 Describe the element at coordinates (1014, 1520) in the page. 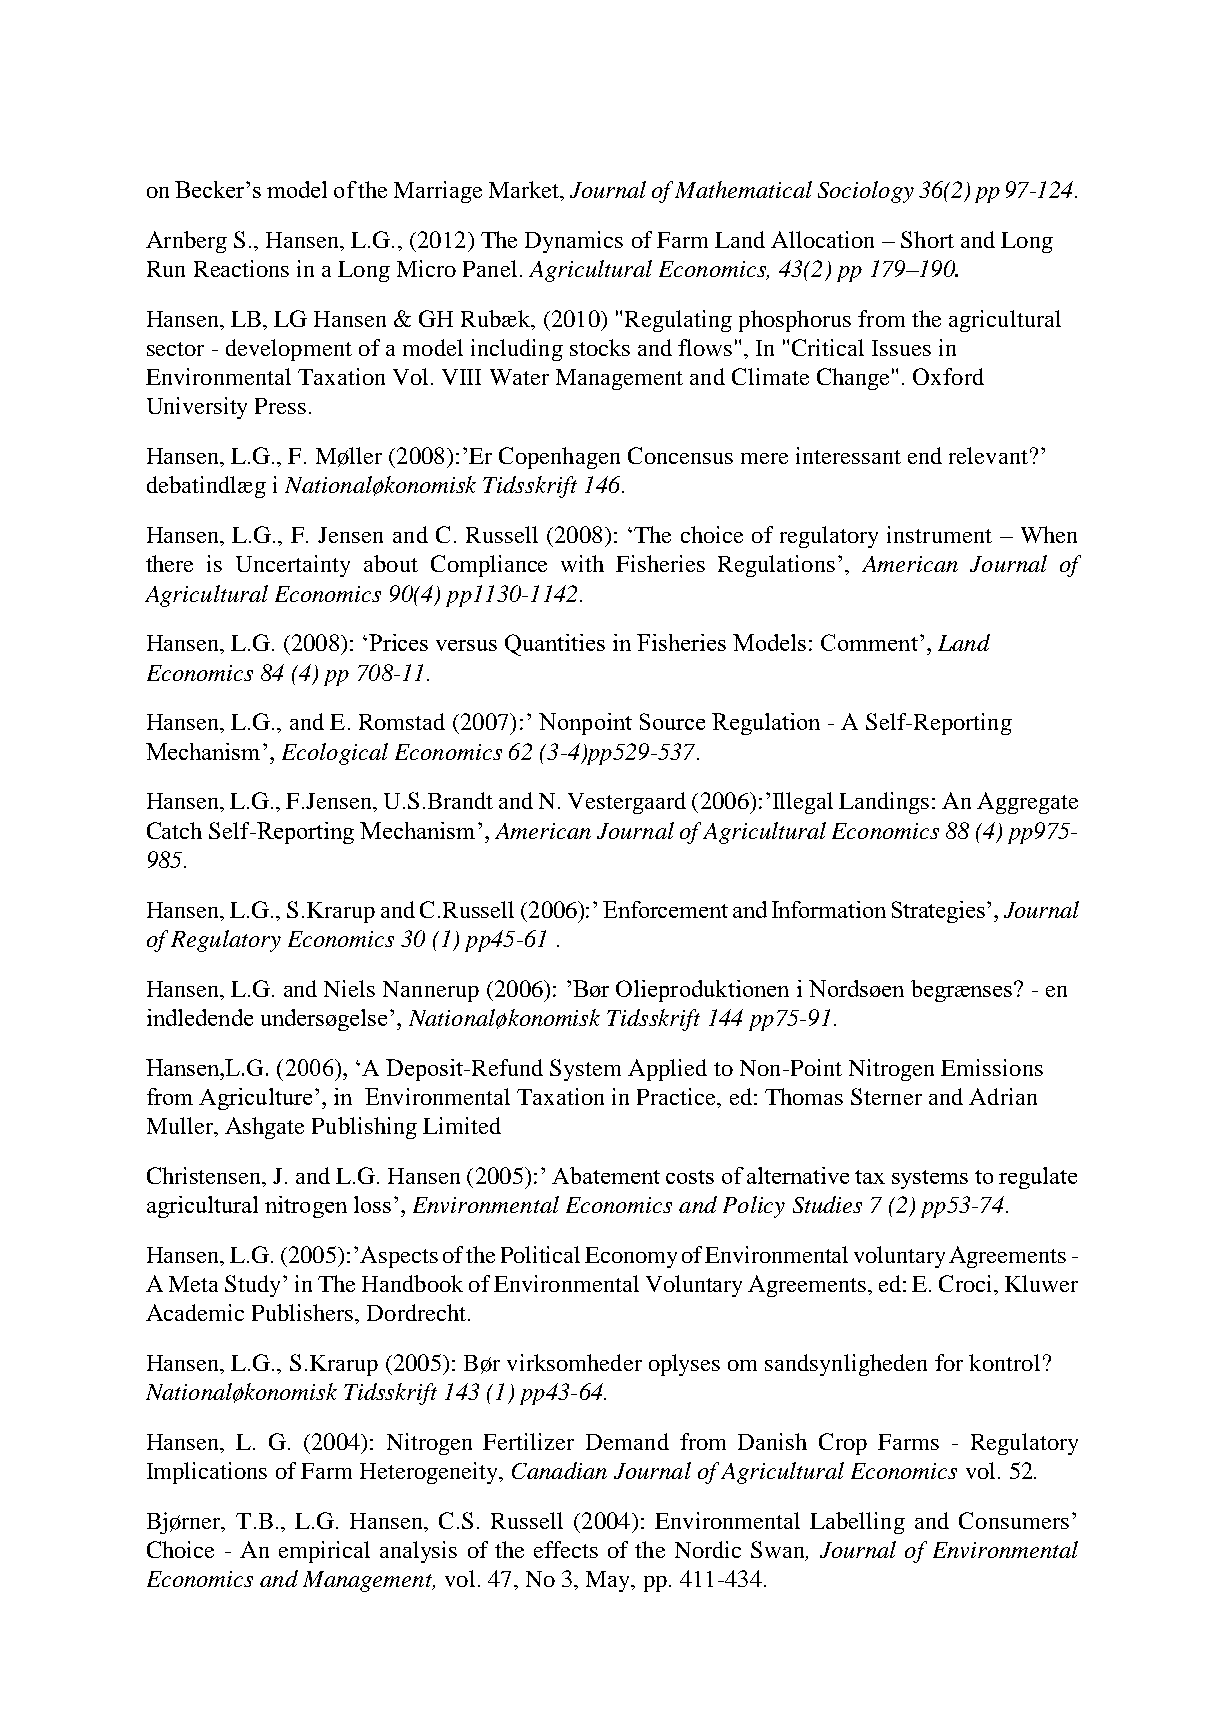

I see `Consumers` at that location.
